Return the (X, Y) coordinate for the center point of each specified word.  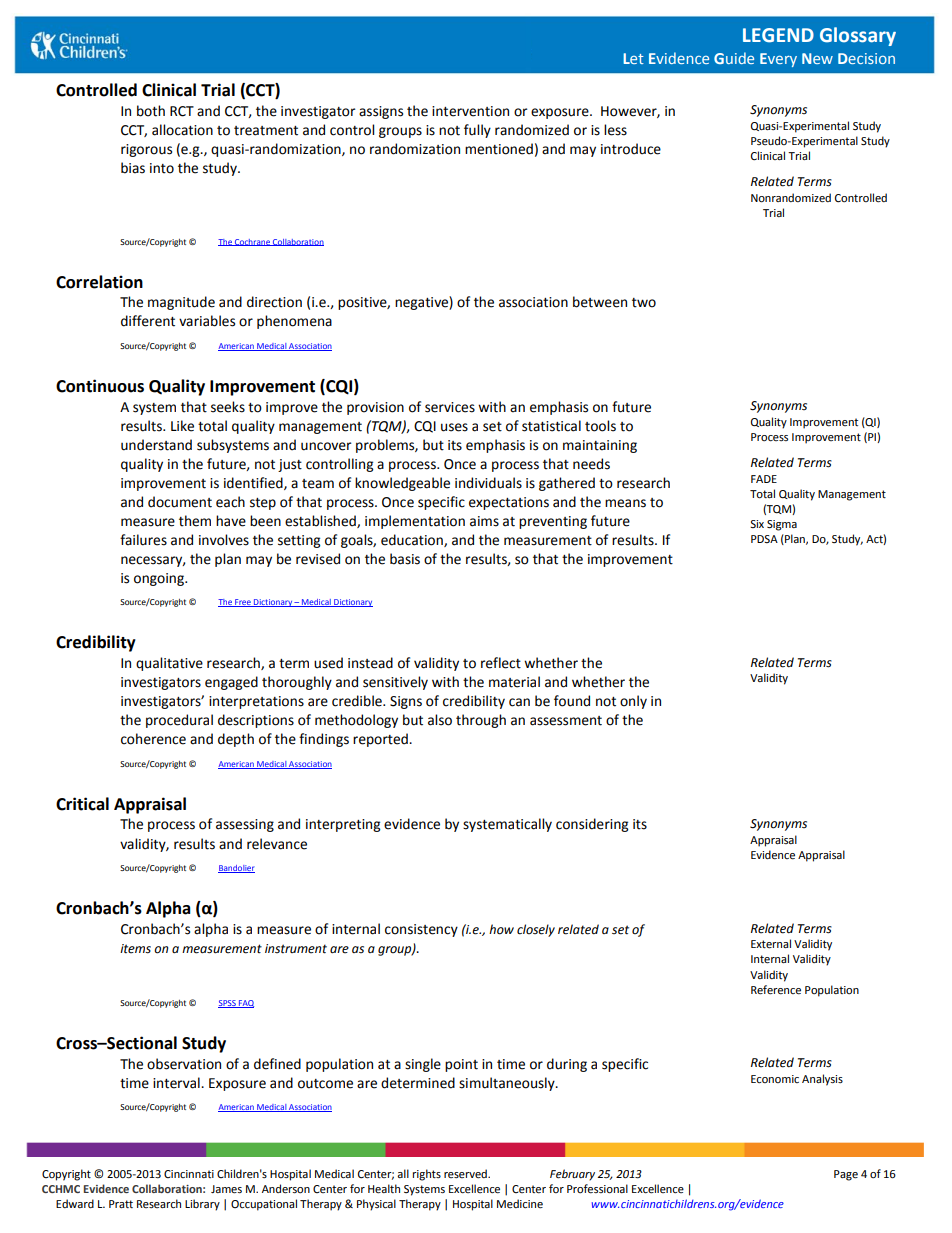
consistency (421, 930)
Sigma (782, 525)
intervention (470, 111)
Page (846, 1175)
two (644, 303)
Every (778, 60)
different (148, 321)
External (771, 944)
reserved (466, 1174)
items (135, 949)
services (450, 407)
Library (202, 1205)
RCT (182, 111)
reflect (501, 663)
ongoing (160, 579)
